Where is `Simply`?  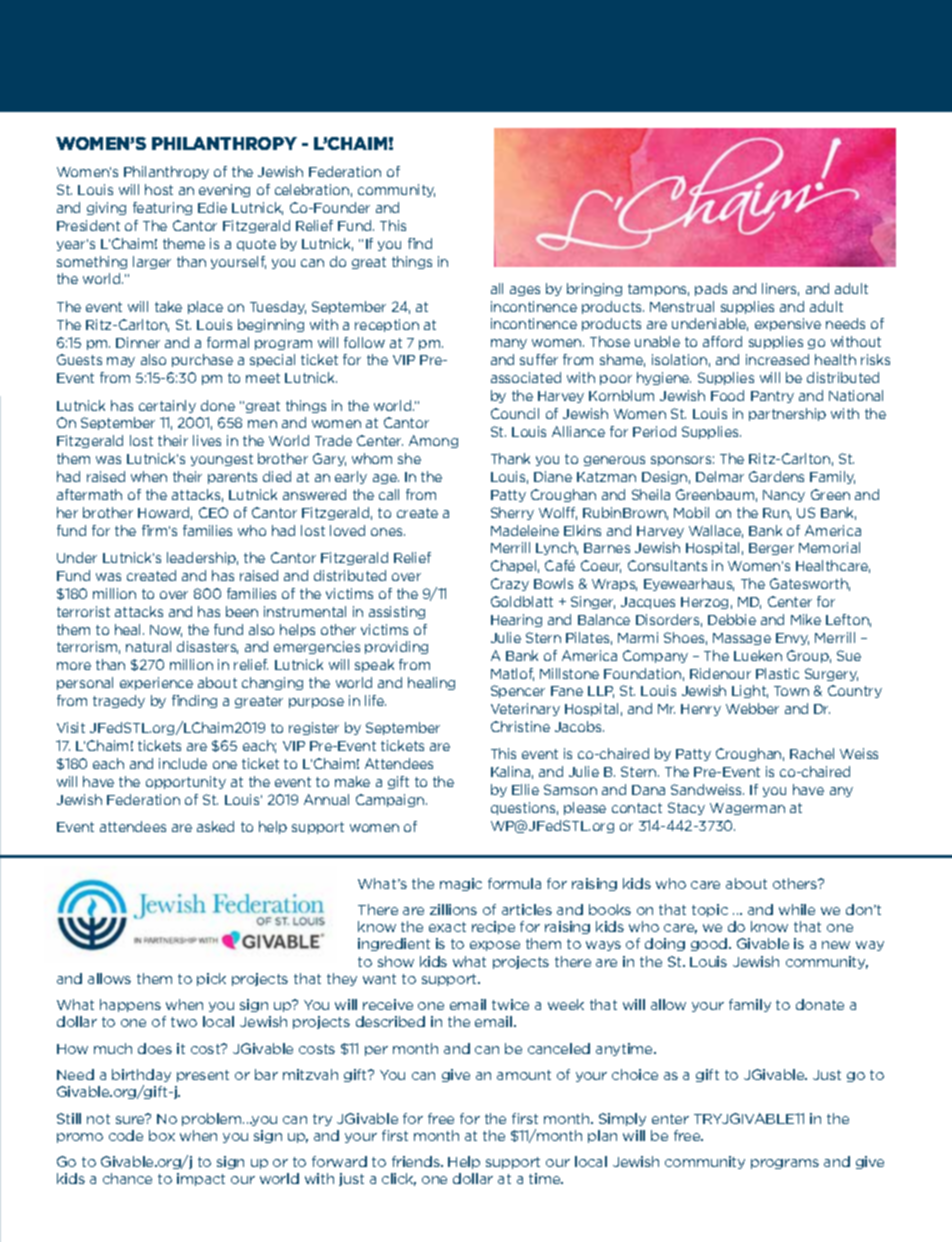
Simply is located at coordinates (622, 1119).
